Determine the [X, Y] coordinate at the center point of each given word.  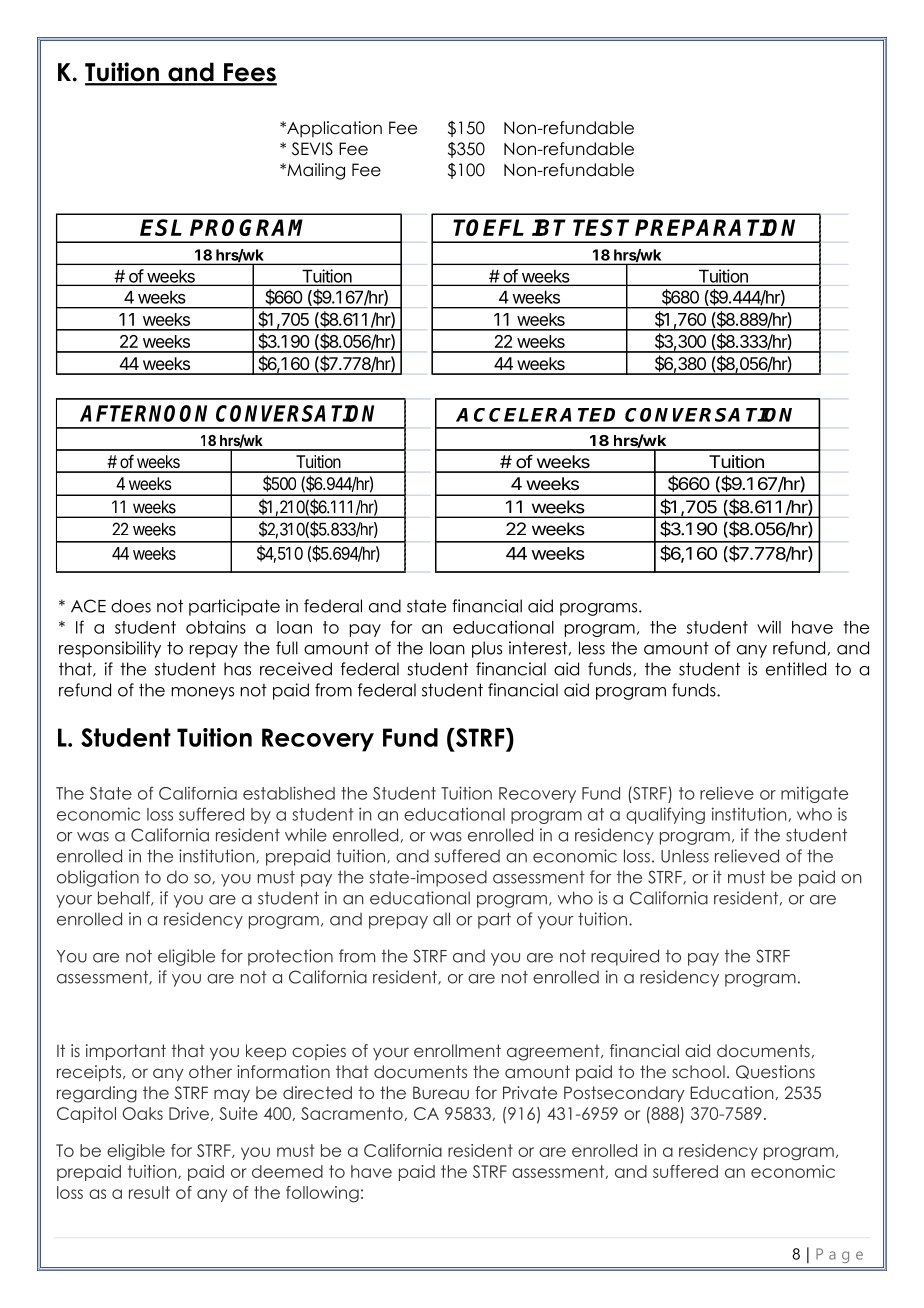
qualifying [665, 815]
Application [333, 129]
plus [487, 649]
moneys [202, 693]
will [769, 627]
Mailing [315, 171]
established [289, 793]
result [149, 1192]
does [131, 606]
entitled [796, 669]
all [441, 919]
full [287, 648]
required [625, 957]
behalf [125, 898]
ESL [161, 227]
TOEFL [488, 227]
